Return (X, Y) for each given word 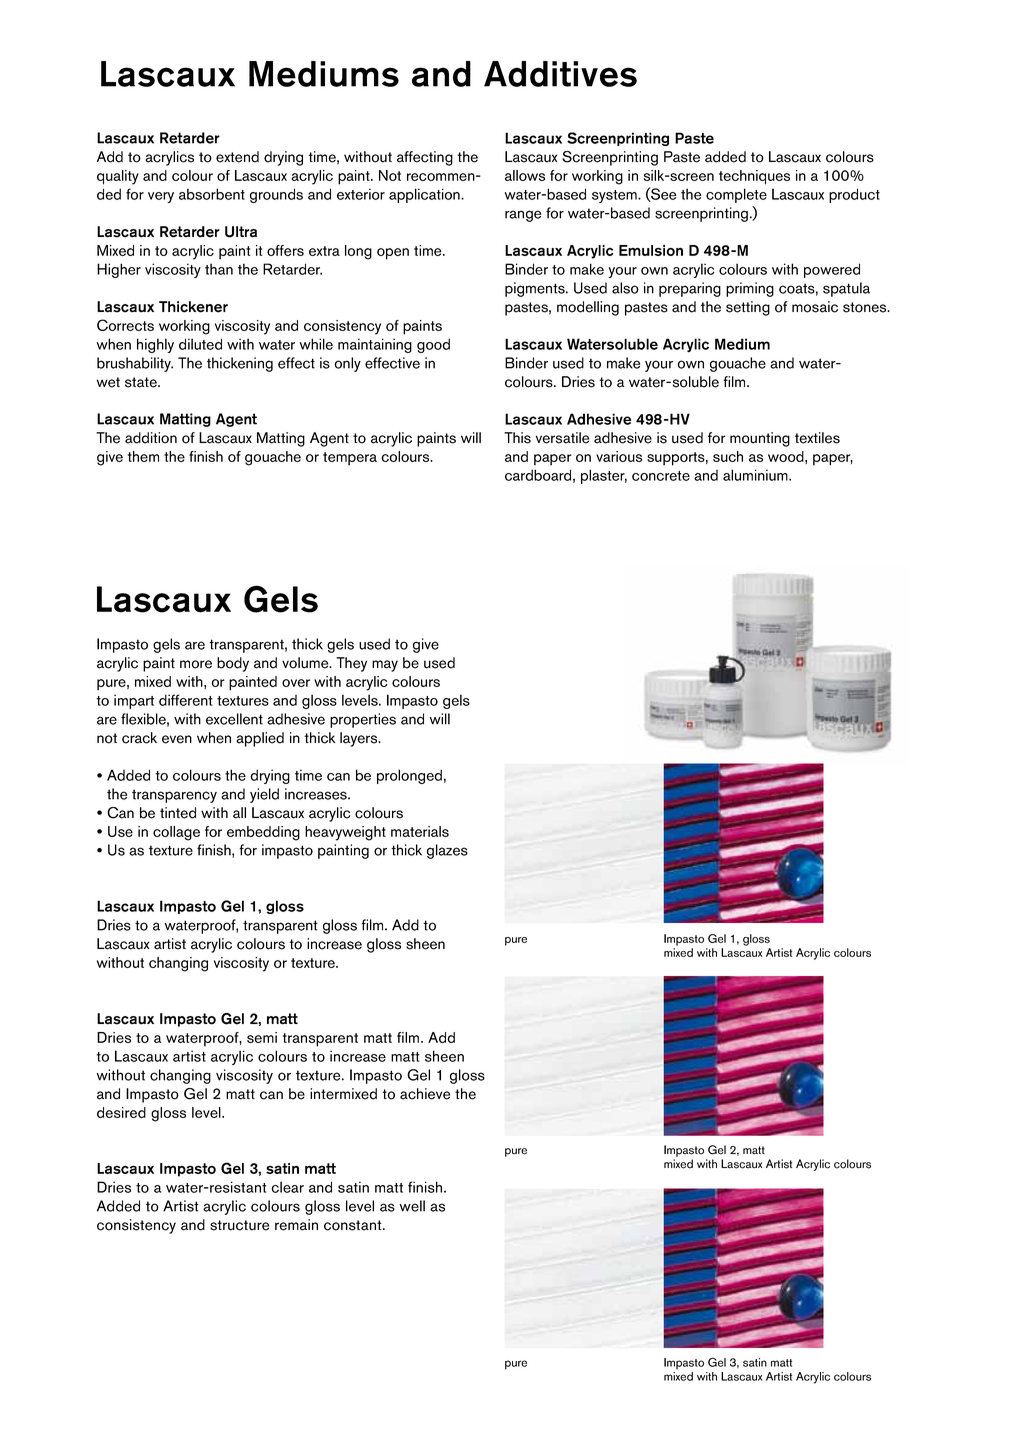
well (412, 1206)
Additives (560, 74)
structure (239, 1225)
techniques (754, 177)
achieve (425, 1094)
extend (237, 157)
